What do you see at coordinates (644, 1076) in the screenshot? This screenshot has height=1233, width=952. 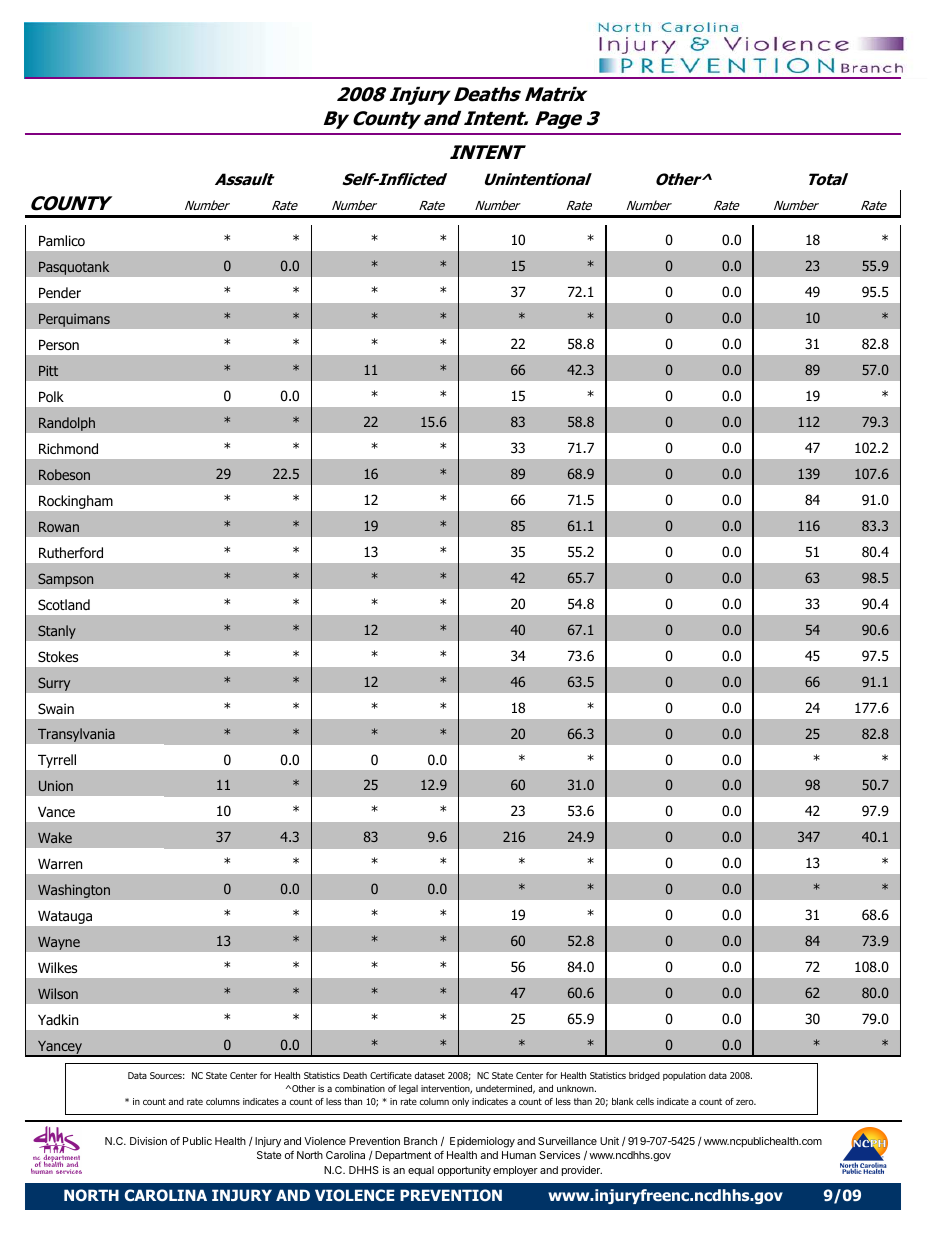 I see `bridged` at bounding box center [644, 1076].
